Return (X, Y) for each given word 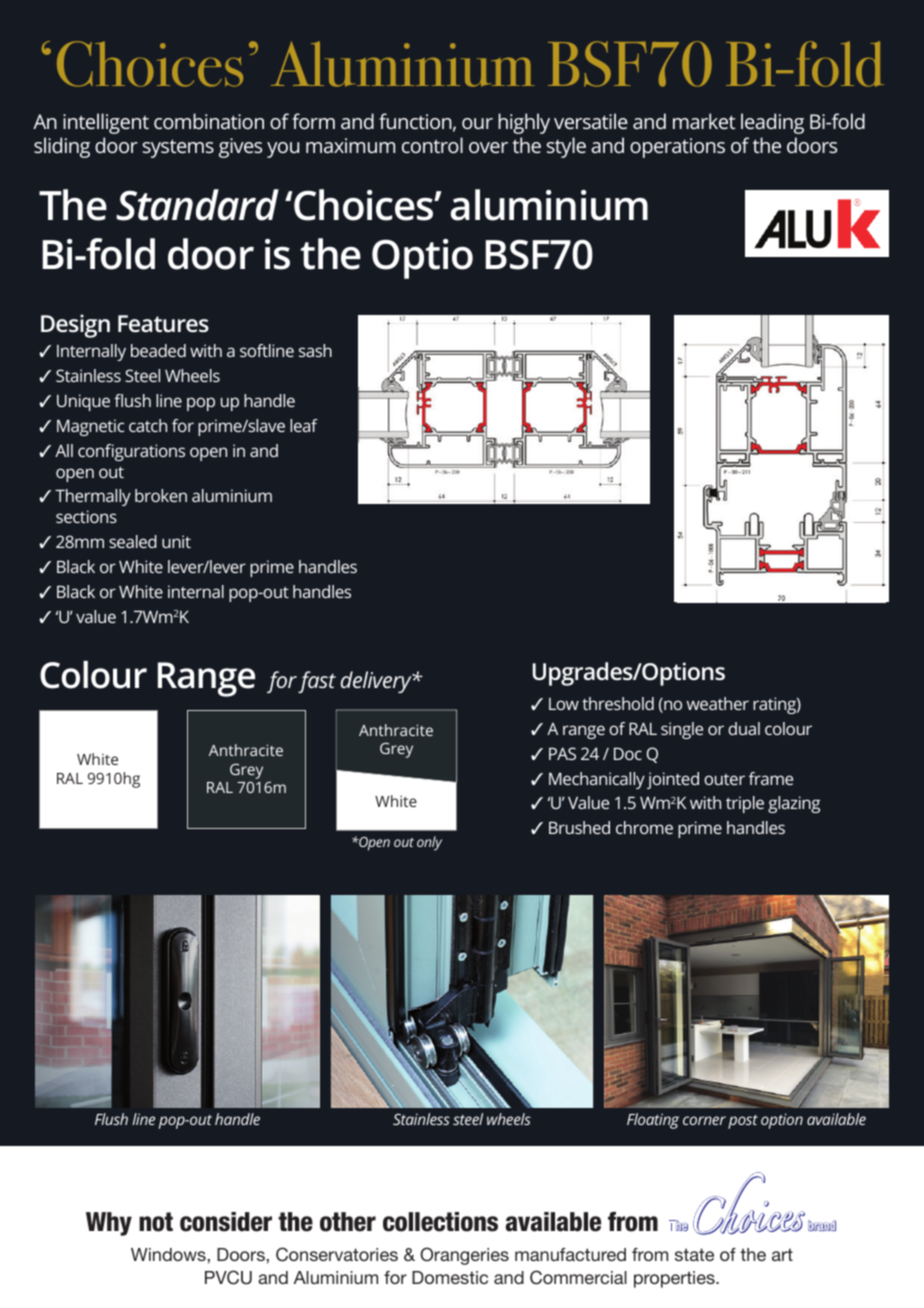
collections (440, 1222)
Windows (169, 1254)
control (432, 145)
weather (718, 703)
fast (317, 682)
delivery (377, 682)
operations (677, 148)
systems (178, 148)
